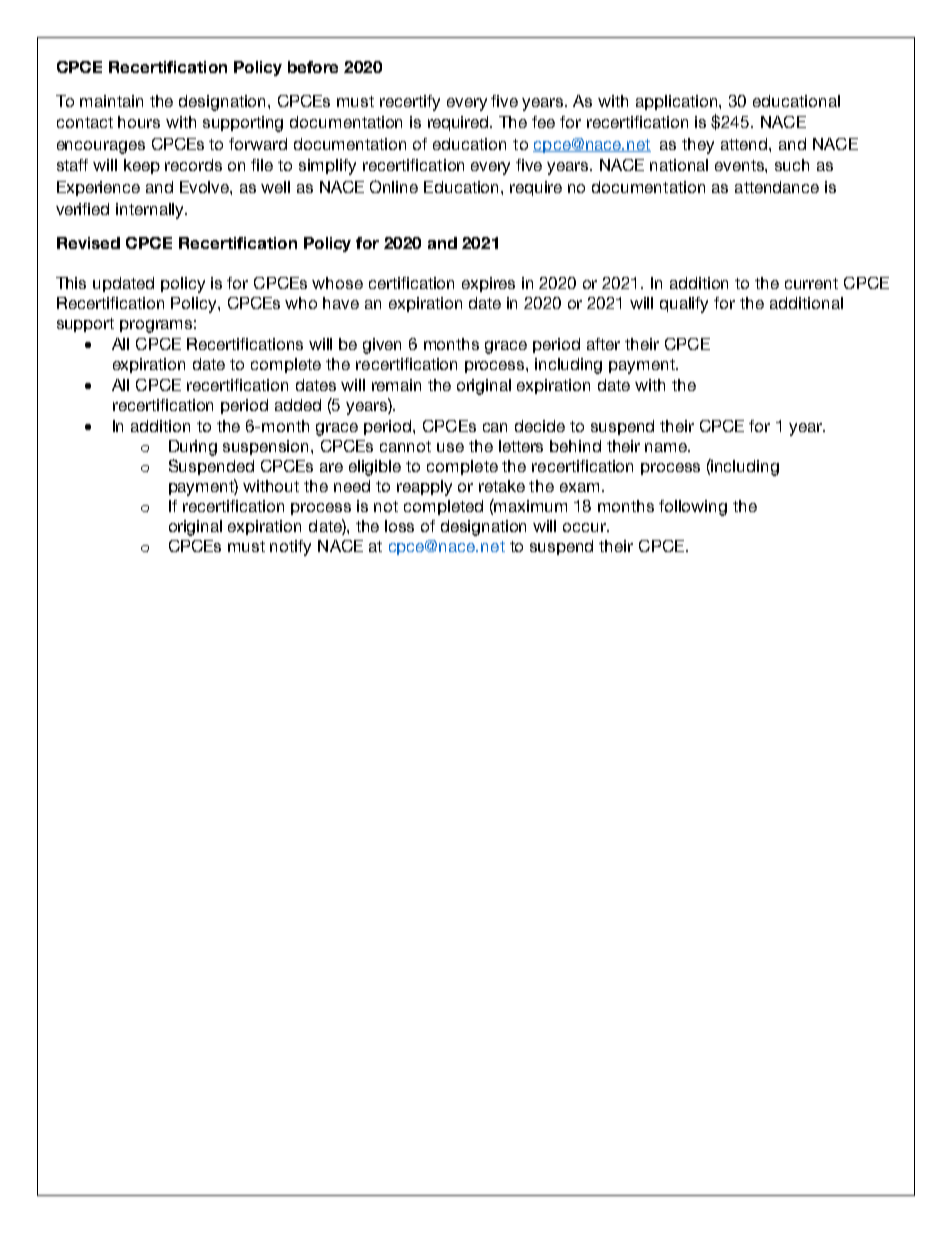 This screenshot has height=1233, width=952. What do you see at coordinates (667, 447) in the screenshot?
I see `name` at bounding box center [667, 447].
